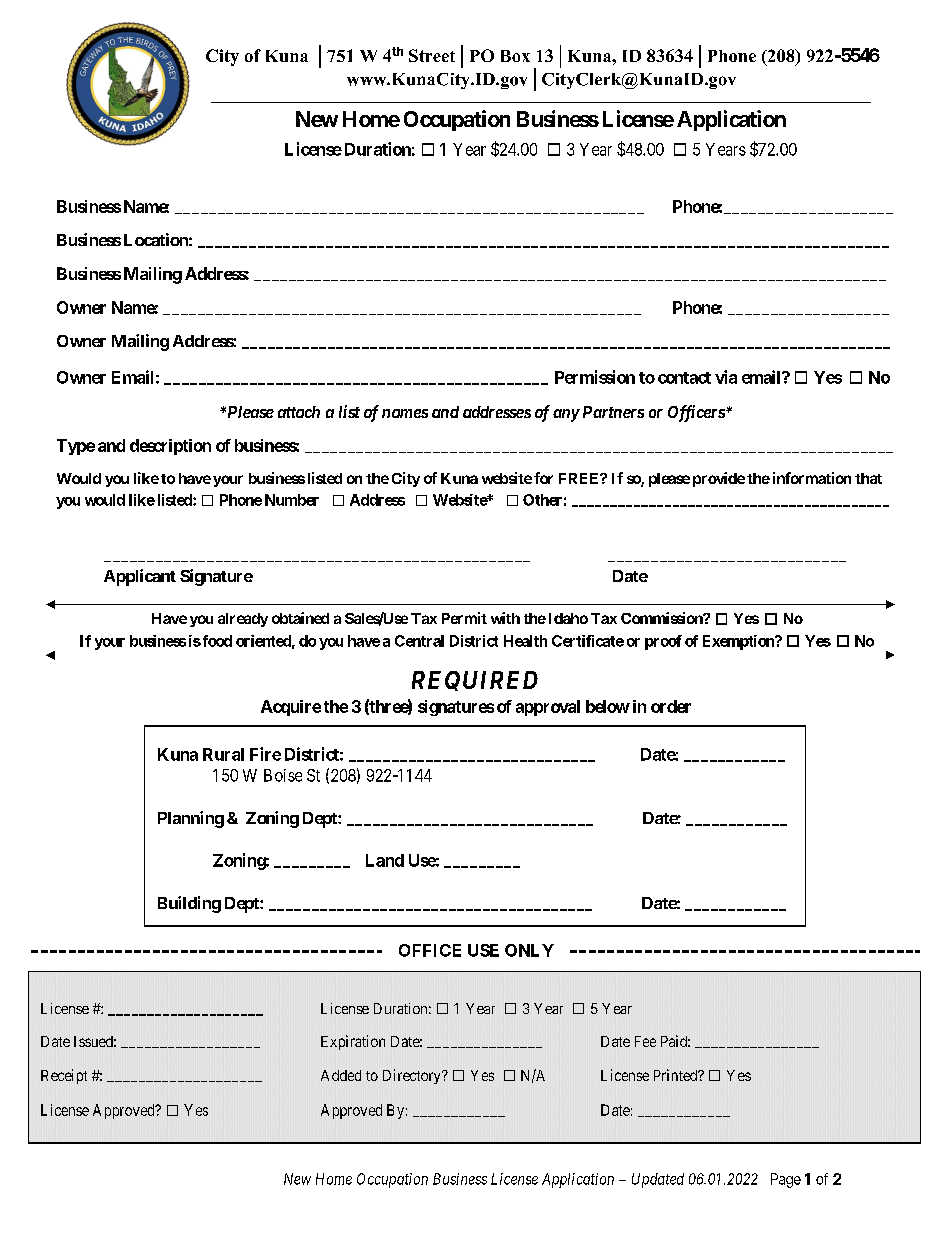 This screenshot has width=952, height=1233. What do you see at coordinates (464, 618) in the screenshot?
I see `Permit` at bounding box center [464, 618].
